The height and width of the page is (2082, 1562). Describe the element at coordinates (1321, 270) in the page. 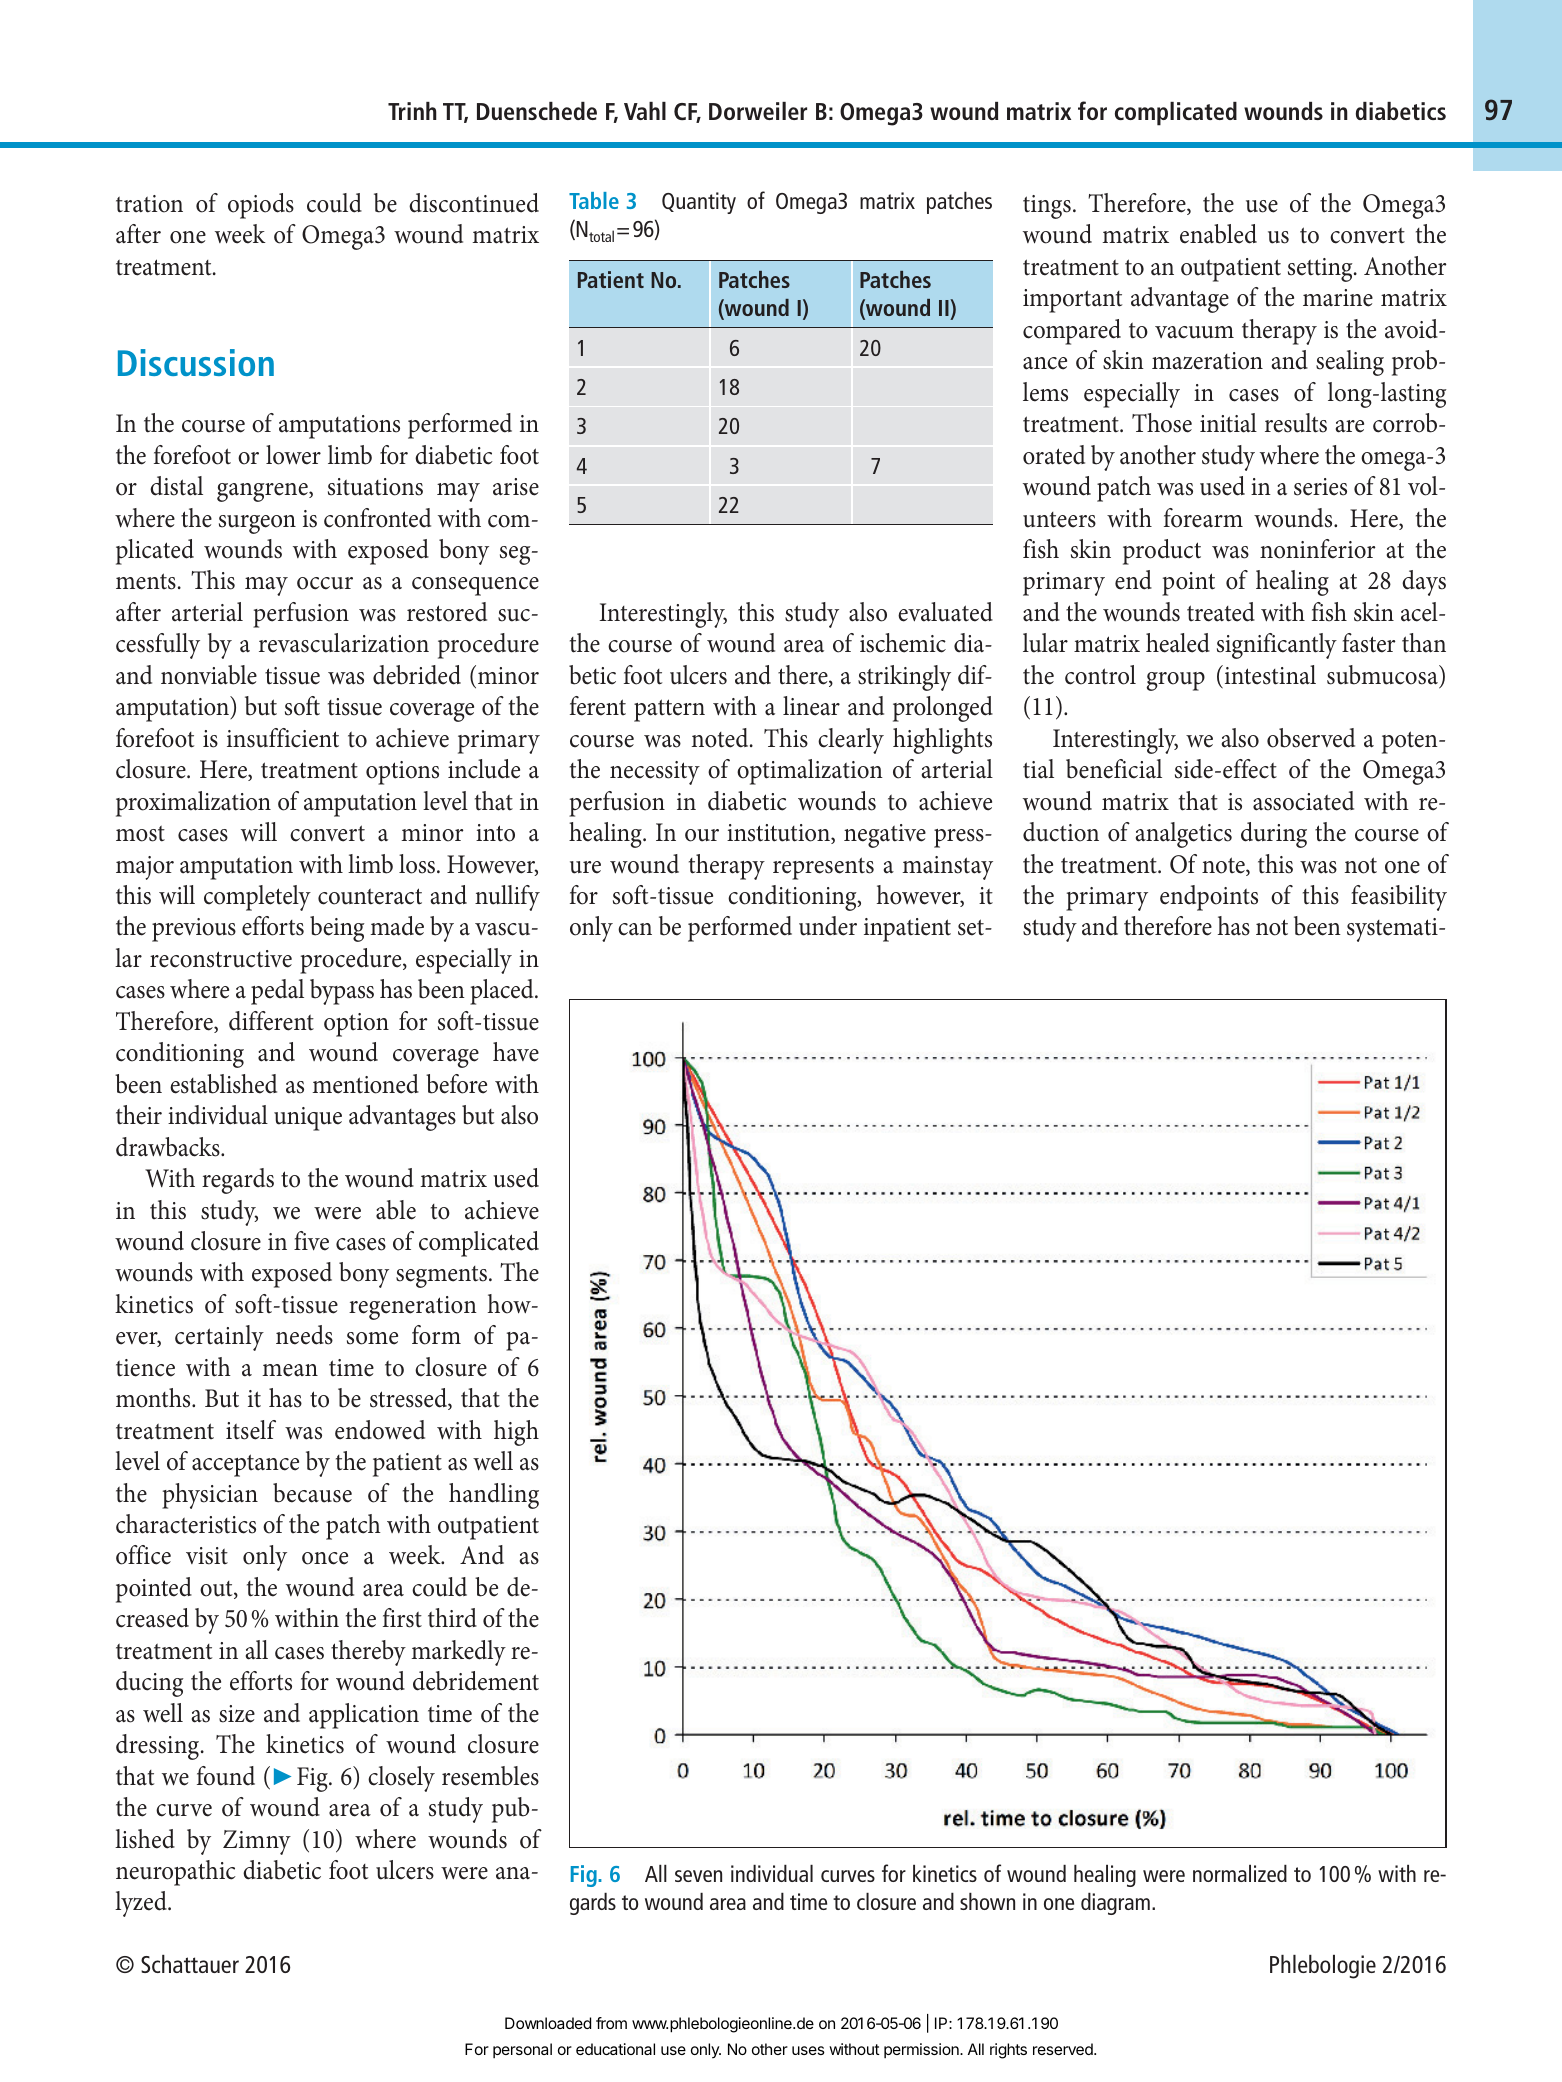

I see `setting` at that location.
